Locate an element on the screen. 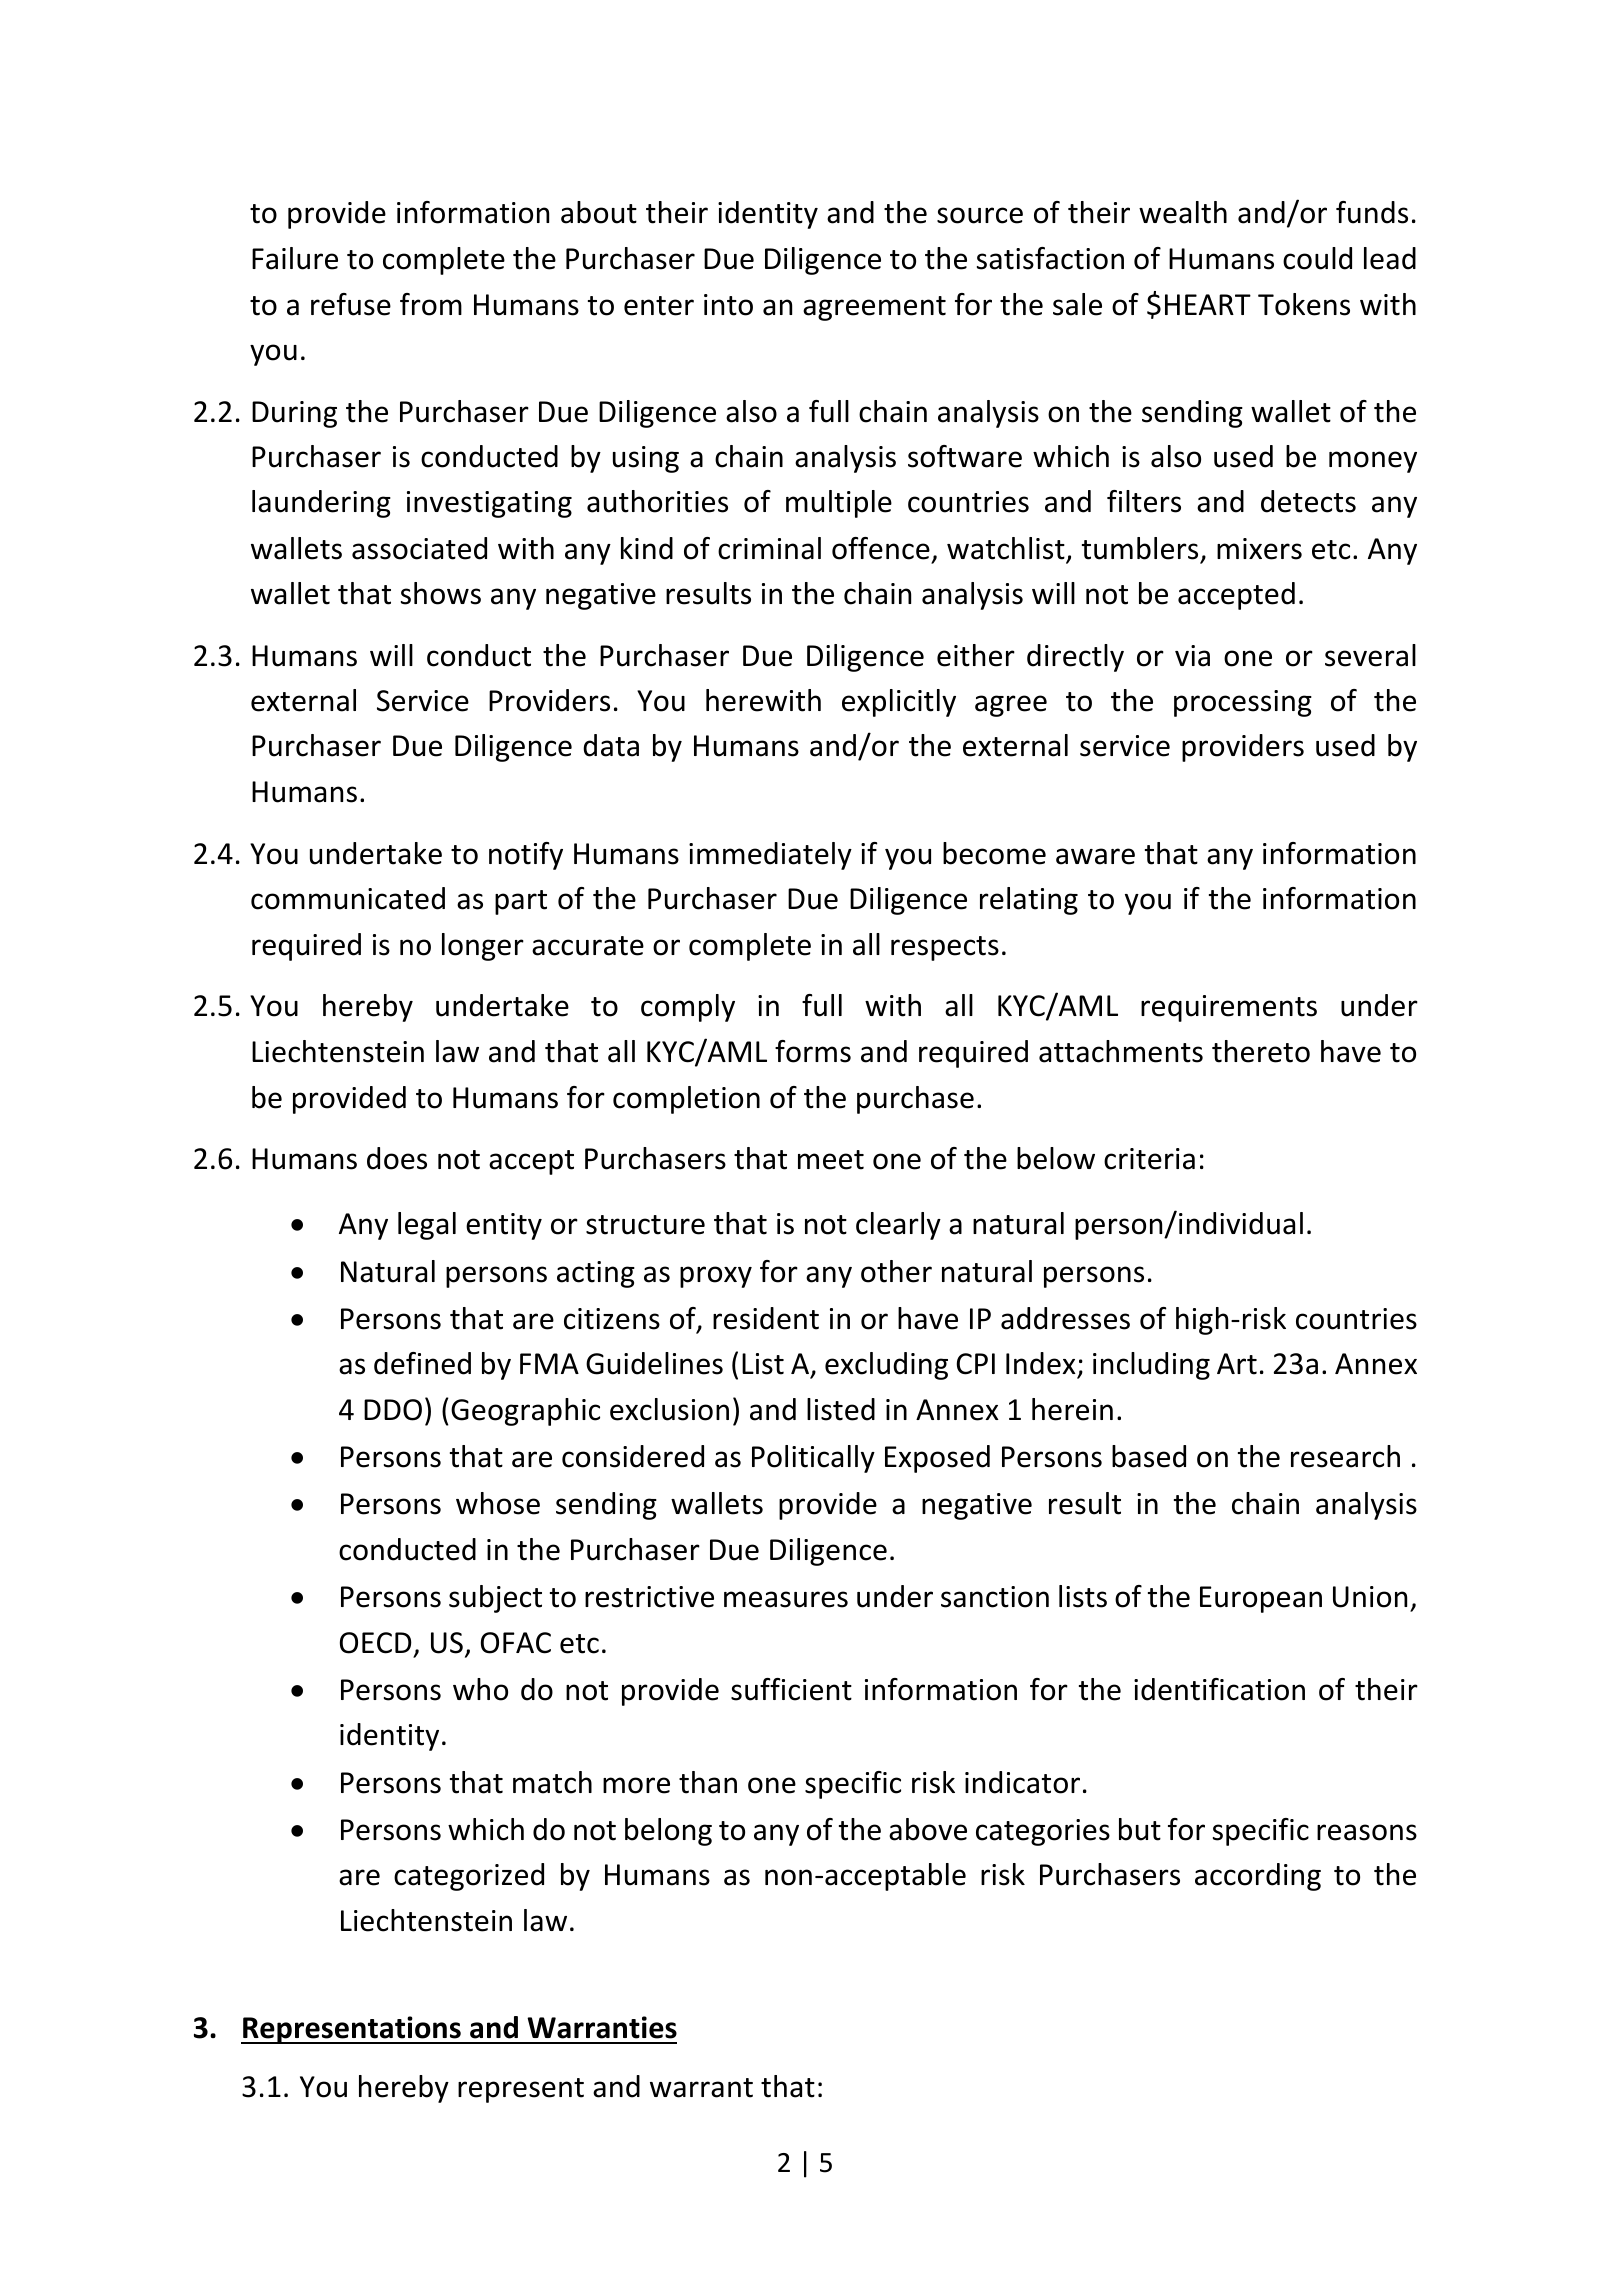 This screenshot has width=1608, height=2275. criteria is located at coordinates (1149, 1159).
